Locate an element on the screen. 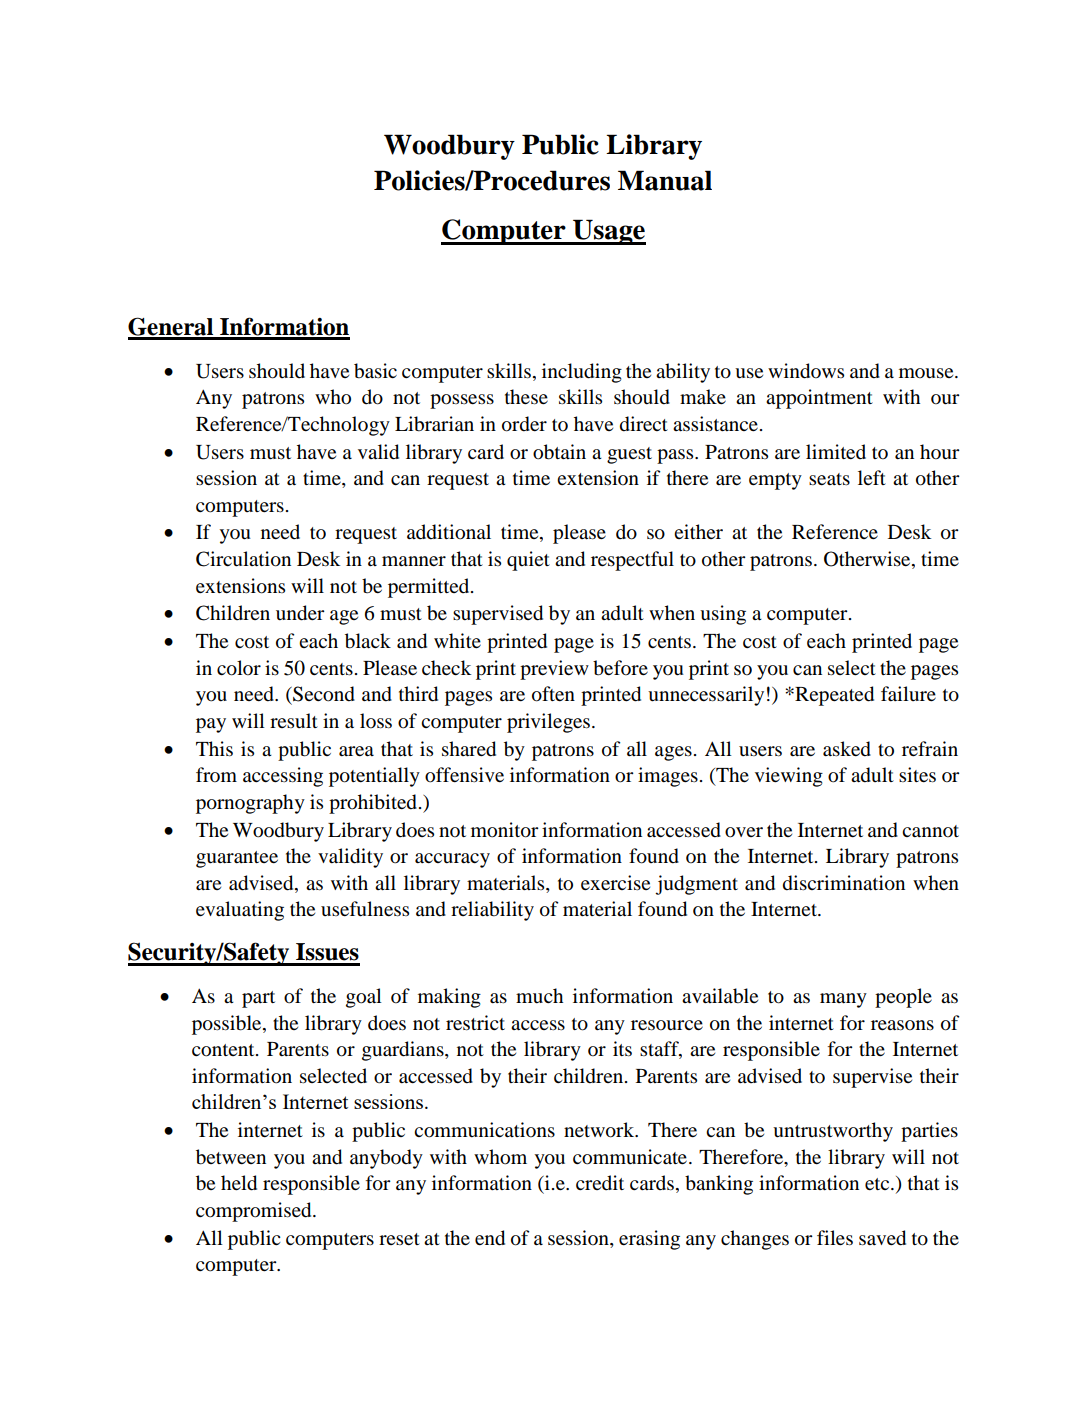  Manual is located at coordinates (665, 180).
